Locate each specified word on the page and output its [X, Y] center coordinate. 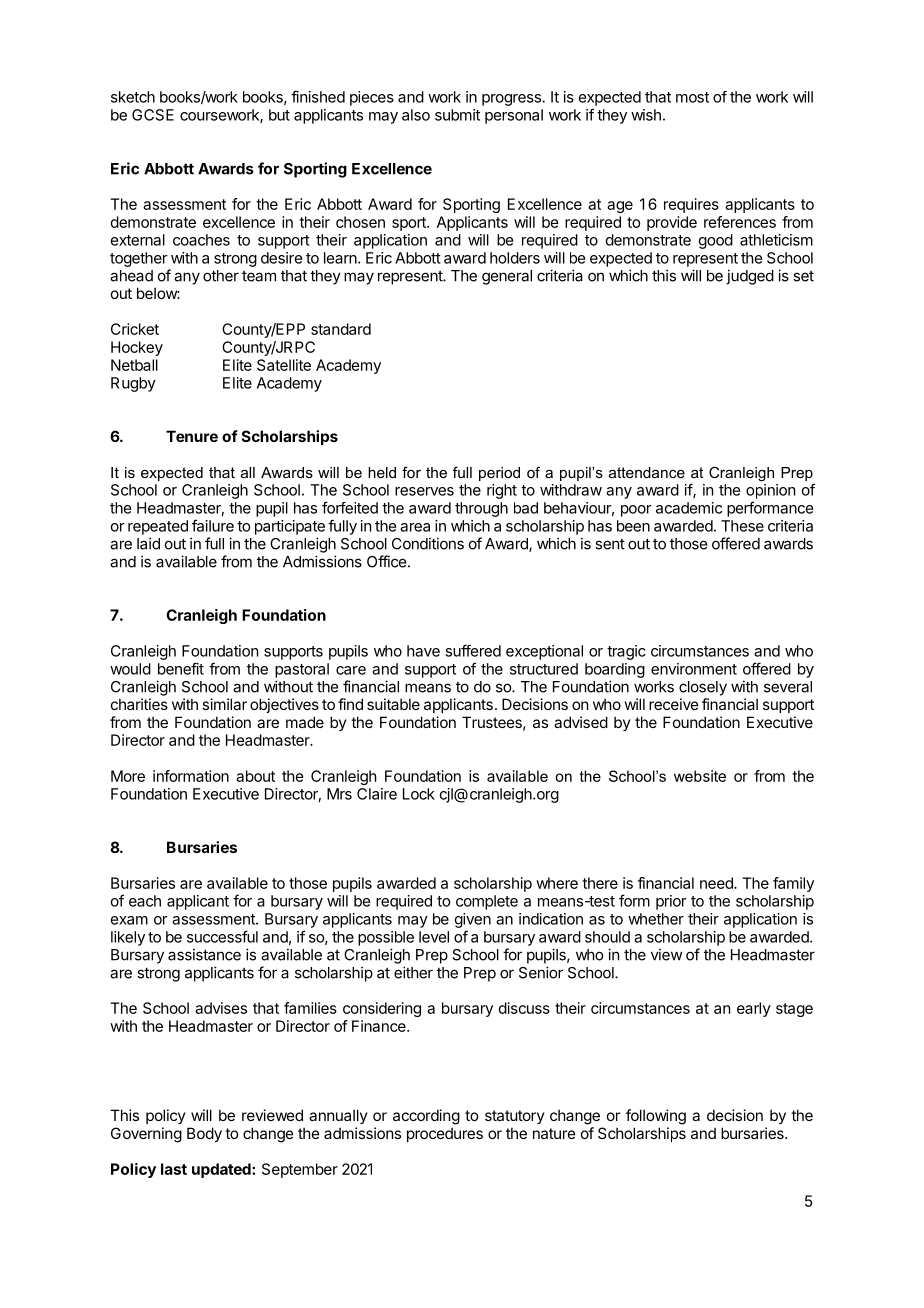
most [692, 97]
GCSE [153, 115]
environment [694, 669]
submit [457, 115]
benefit [181, 668]
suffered [473, 650]
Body [204, 1134]
